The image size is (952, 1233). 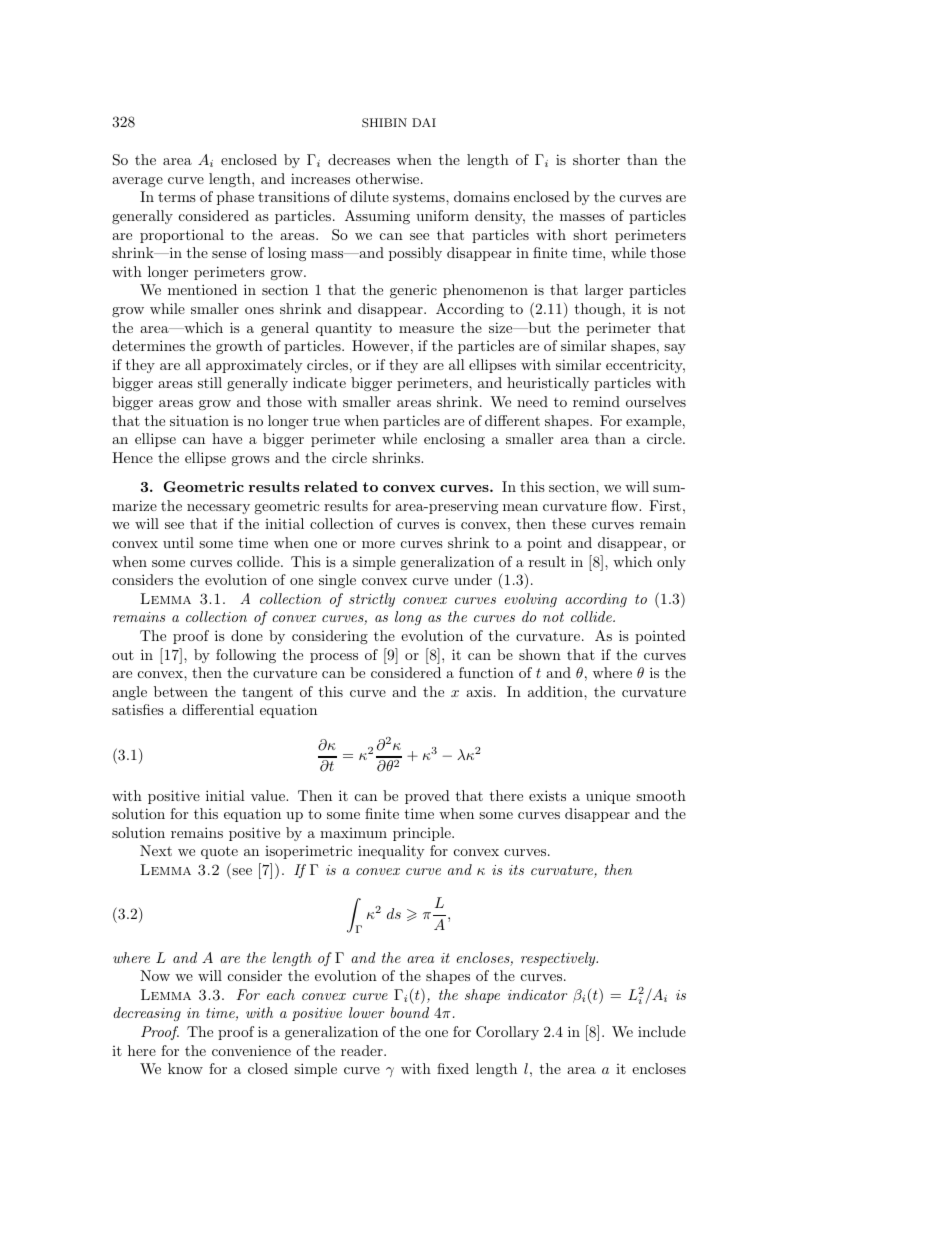 What do you see at coordinates (210, 382) in the screenshot?
I see `still` at bounding box center [210, 382].
